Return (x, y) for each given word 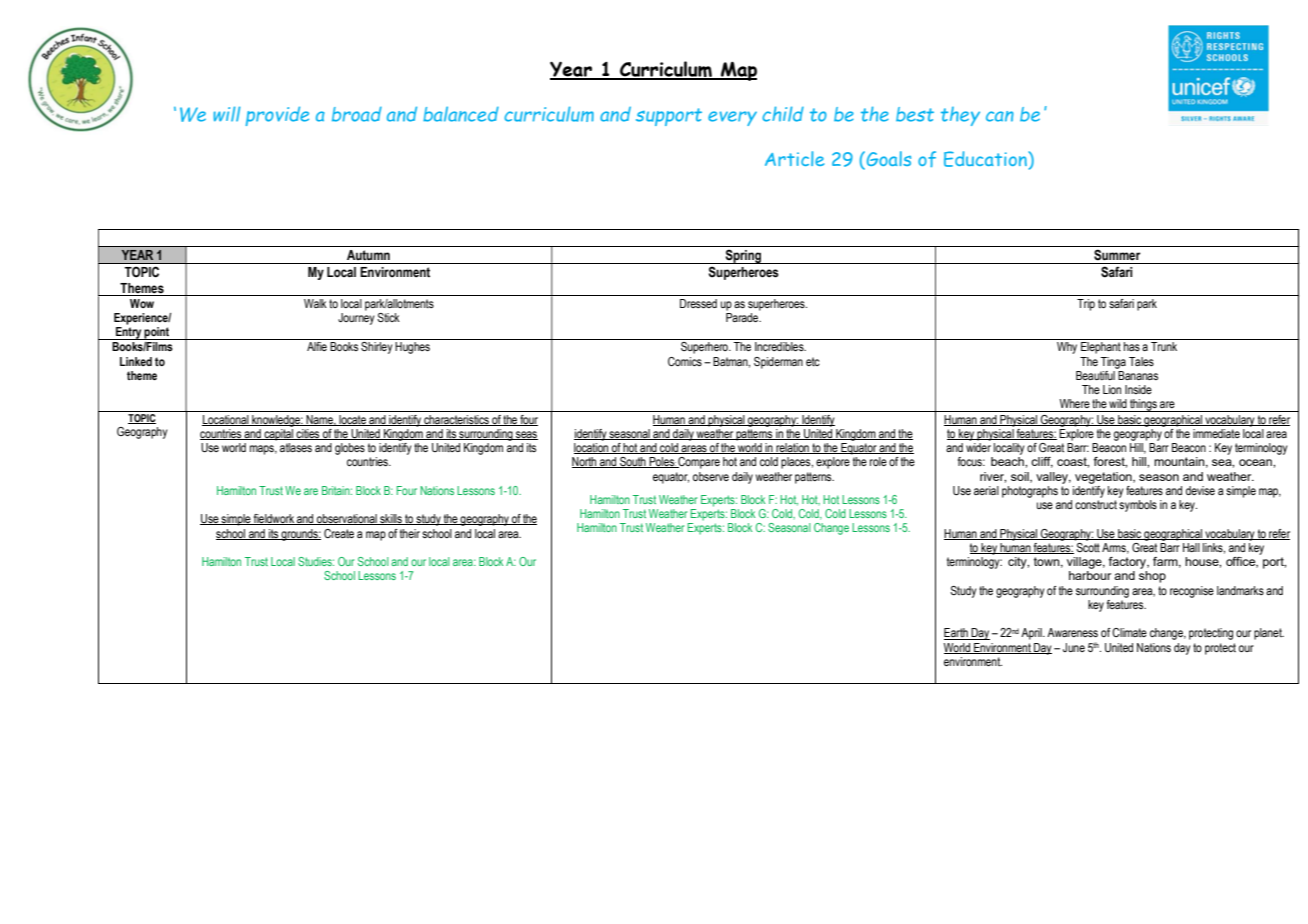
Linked (136, 361)
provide (277, 116)
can (1000, 116)
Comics (685, 361)
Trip (1086, 305)
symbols (1138, 504)
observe (711, 476)
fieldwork (274, 519)
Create (339, 533)
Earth (957, 634)
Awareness (1072, 632)
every (732, 118)
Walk (315, 303)
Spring (743, 256)
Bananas (1137, 374)
